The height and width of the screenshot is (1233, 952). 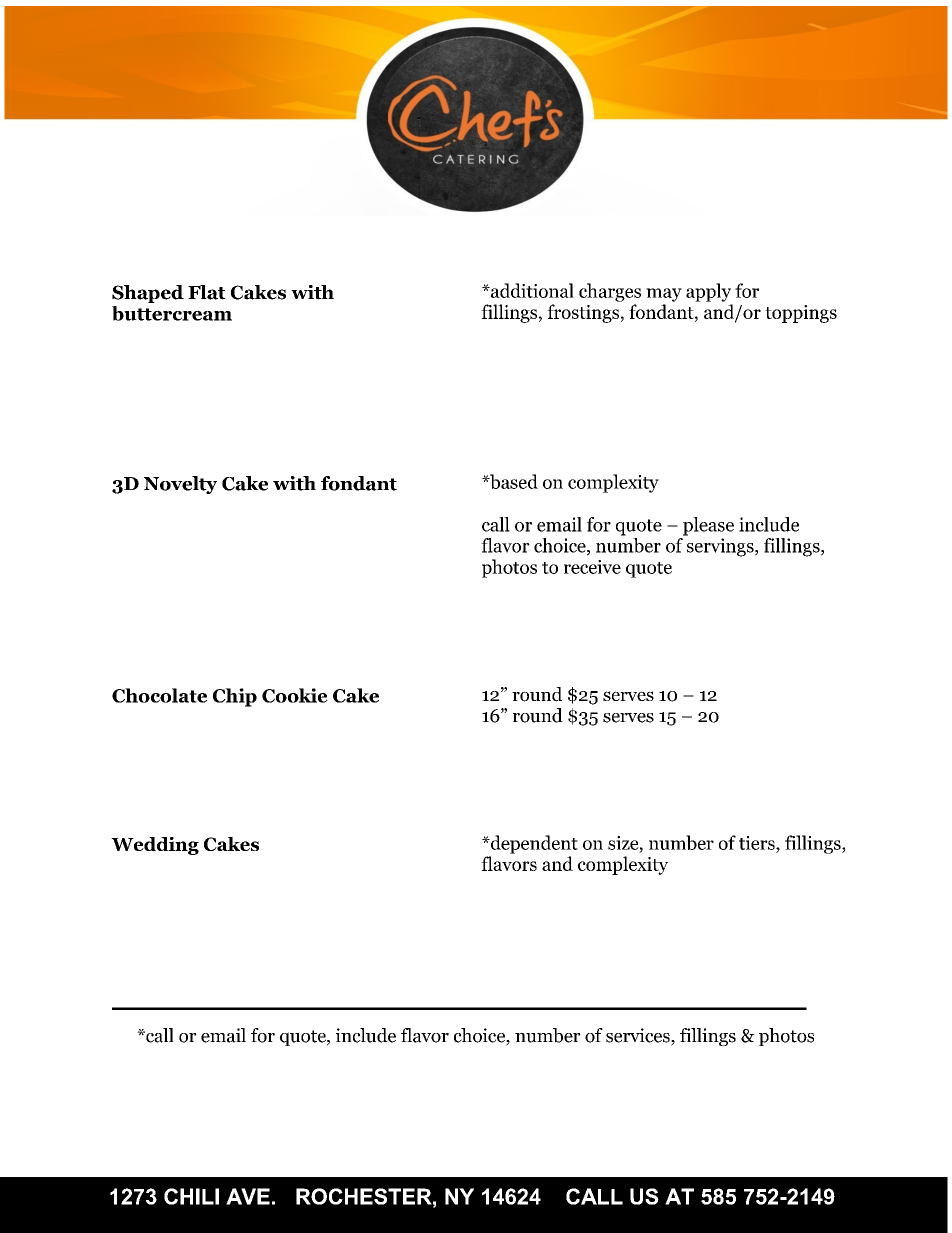 What do you see at coordinates (708, 526) in the screenshot?
I see `please` at bounding box center [708, 526].
